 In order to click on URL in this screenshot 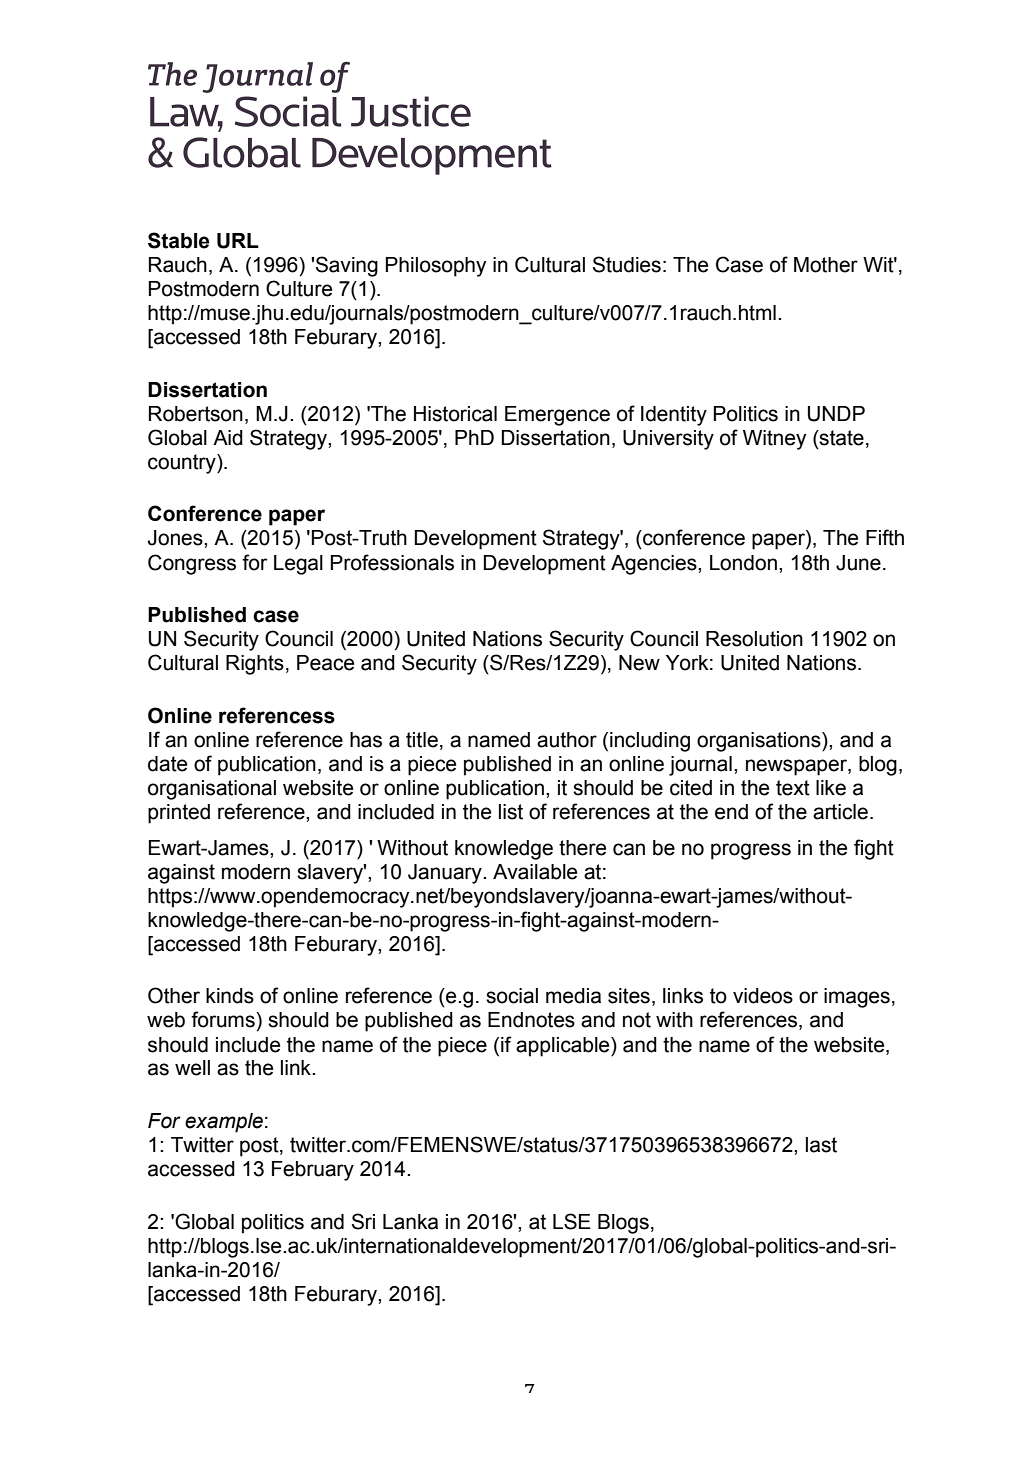, I will do `click(238, 241)`.
